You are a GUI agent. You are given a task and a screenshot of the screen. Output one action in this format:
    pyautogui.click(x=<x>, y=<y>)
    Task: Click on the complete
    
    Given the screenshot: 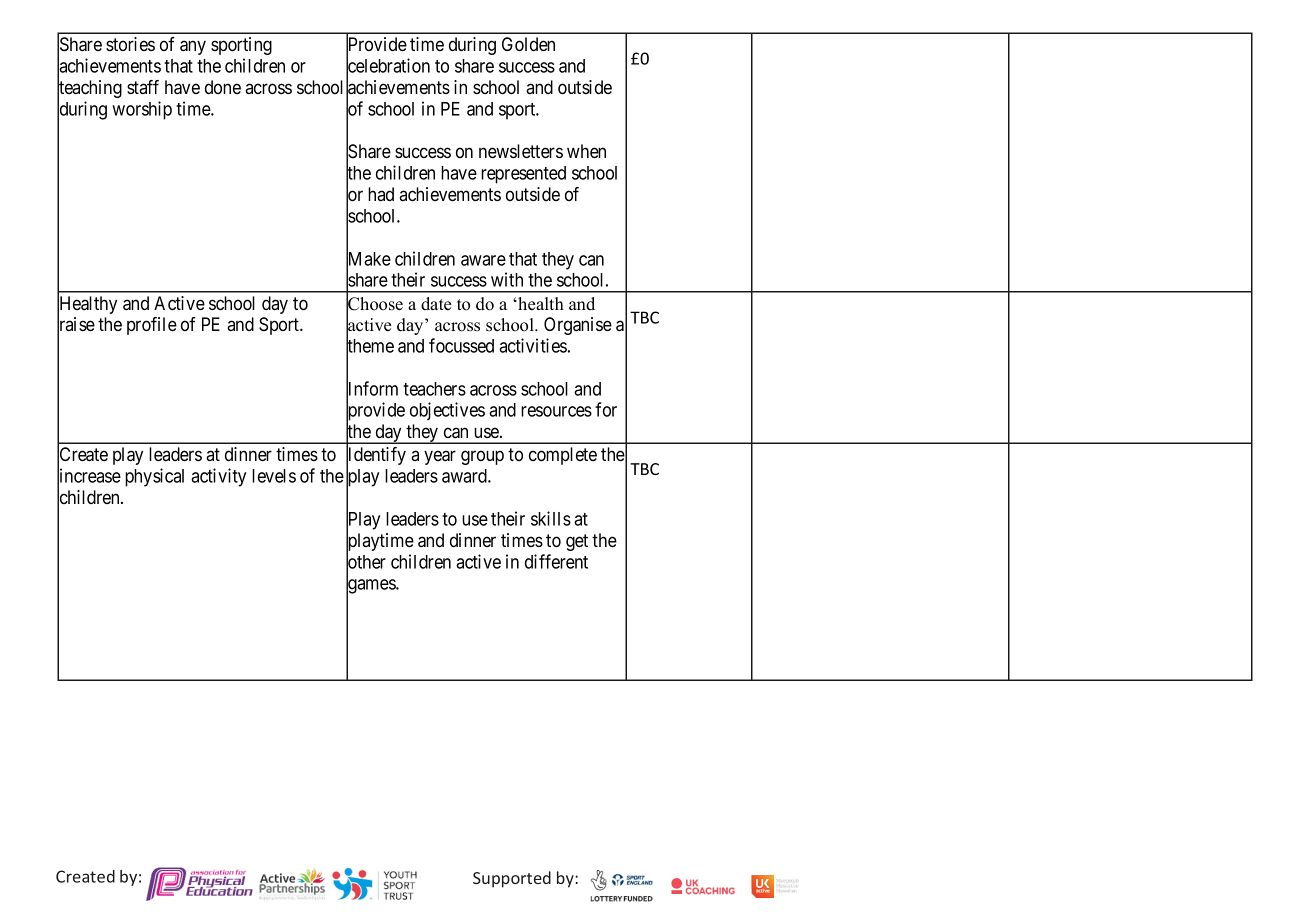 What is the action you would take?
    pyautogui.click(x=563, y=456)
